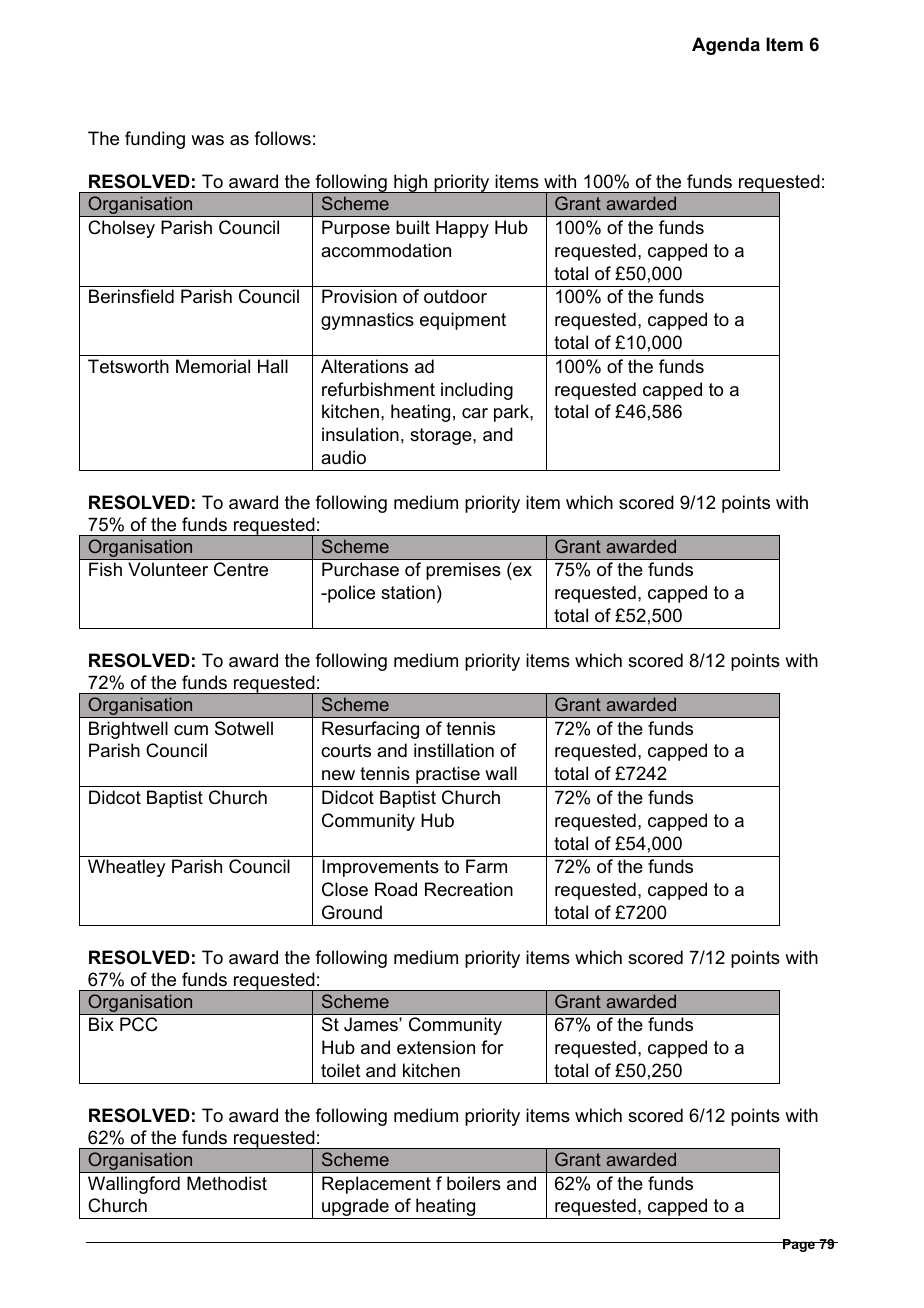  What do you see at coordinates (726, 46) in the screenshot?
I see `Agenda` at bounding box center [726, 46].
